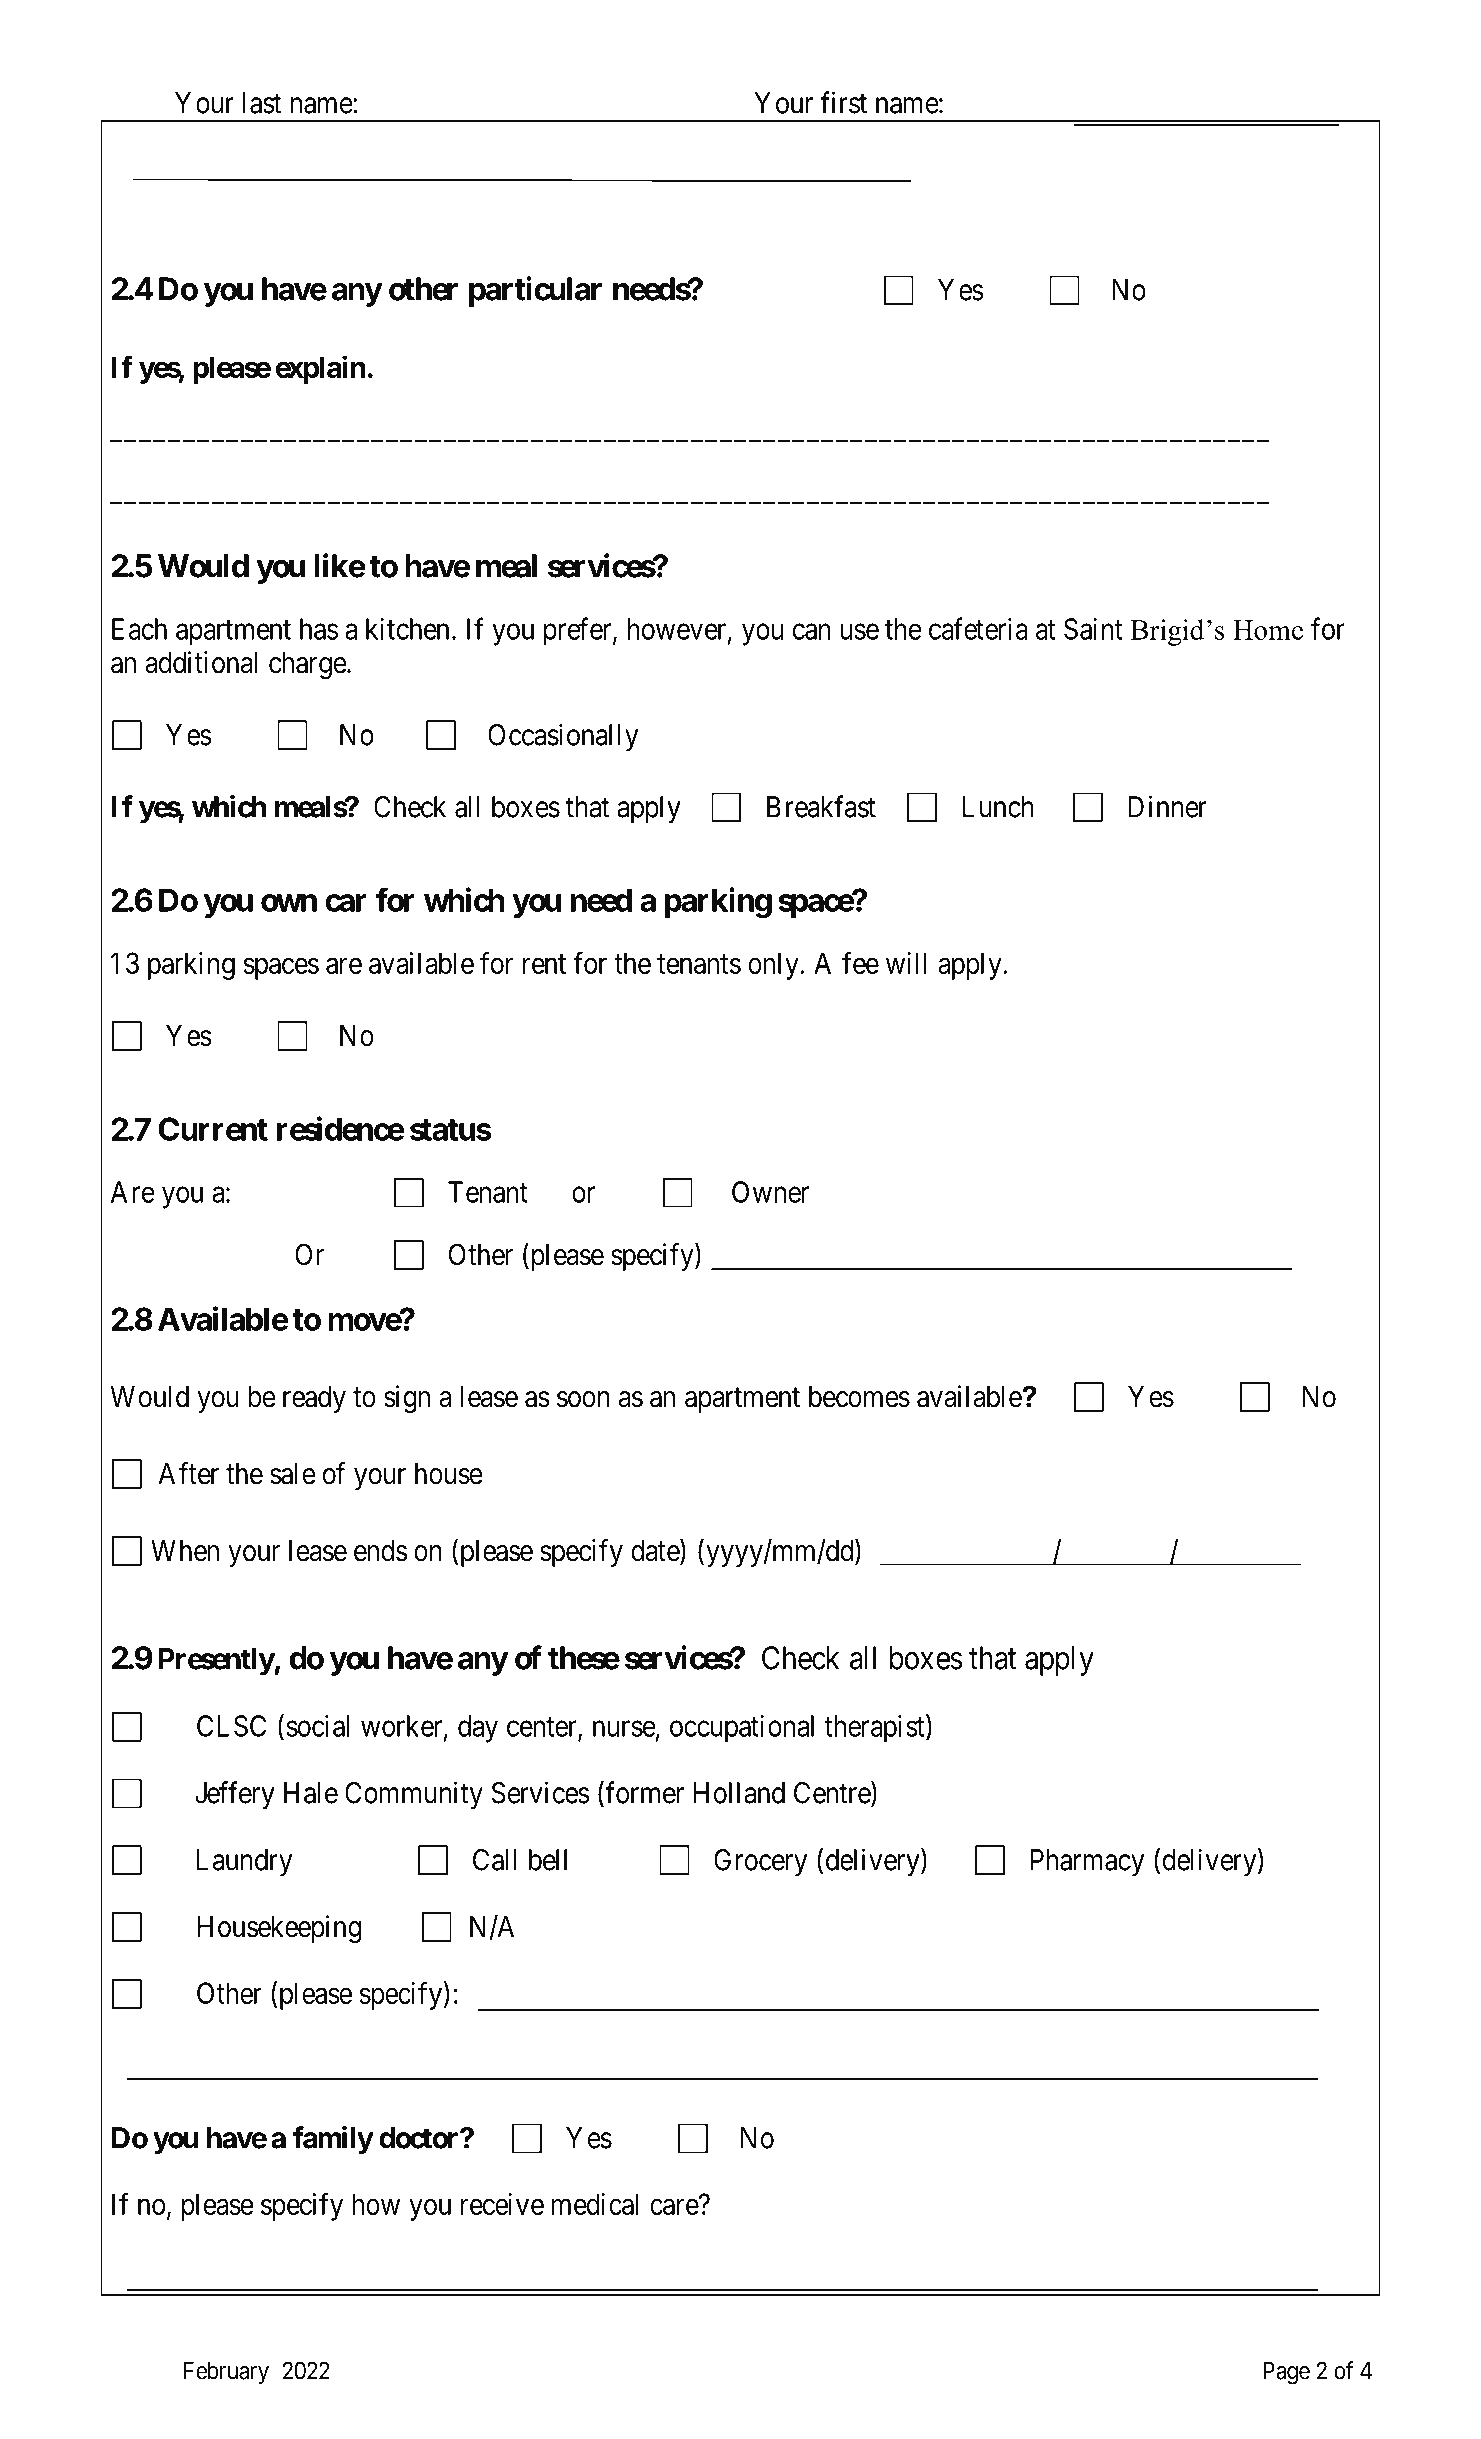  What do you see at coordinates (262, 103) in the screenshot?
I see `last` at bounding box center [262, 103].
